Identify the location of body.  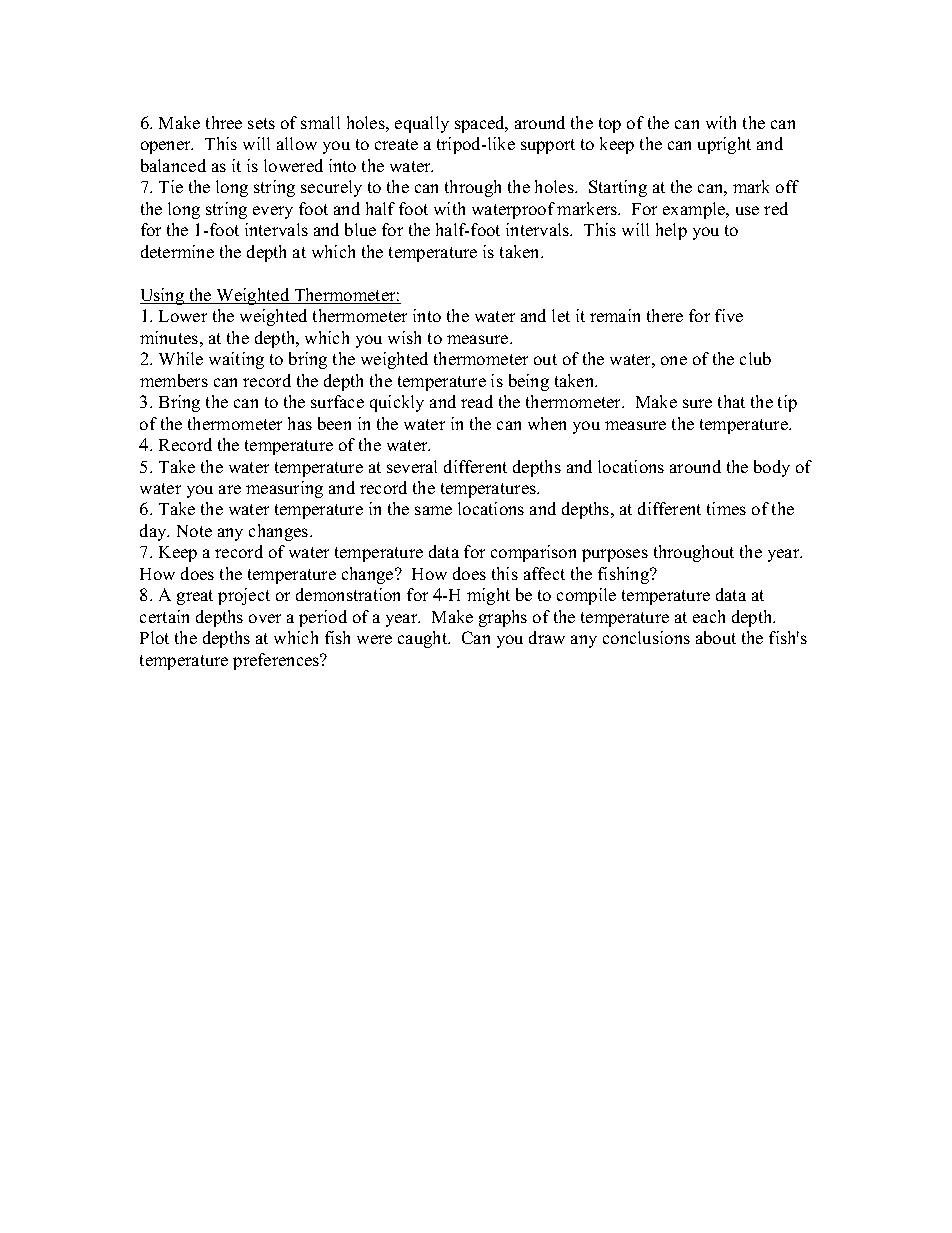
(772, 468).
